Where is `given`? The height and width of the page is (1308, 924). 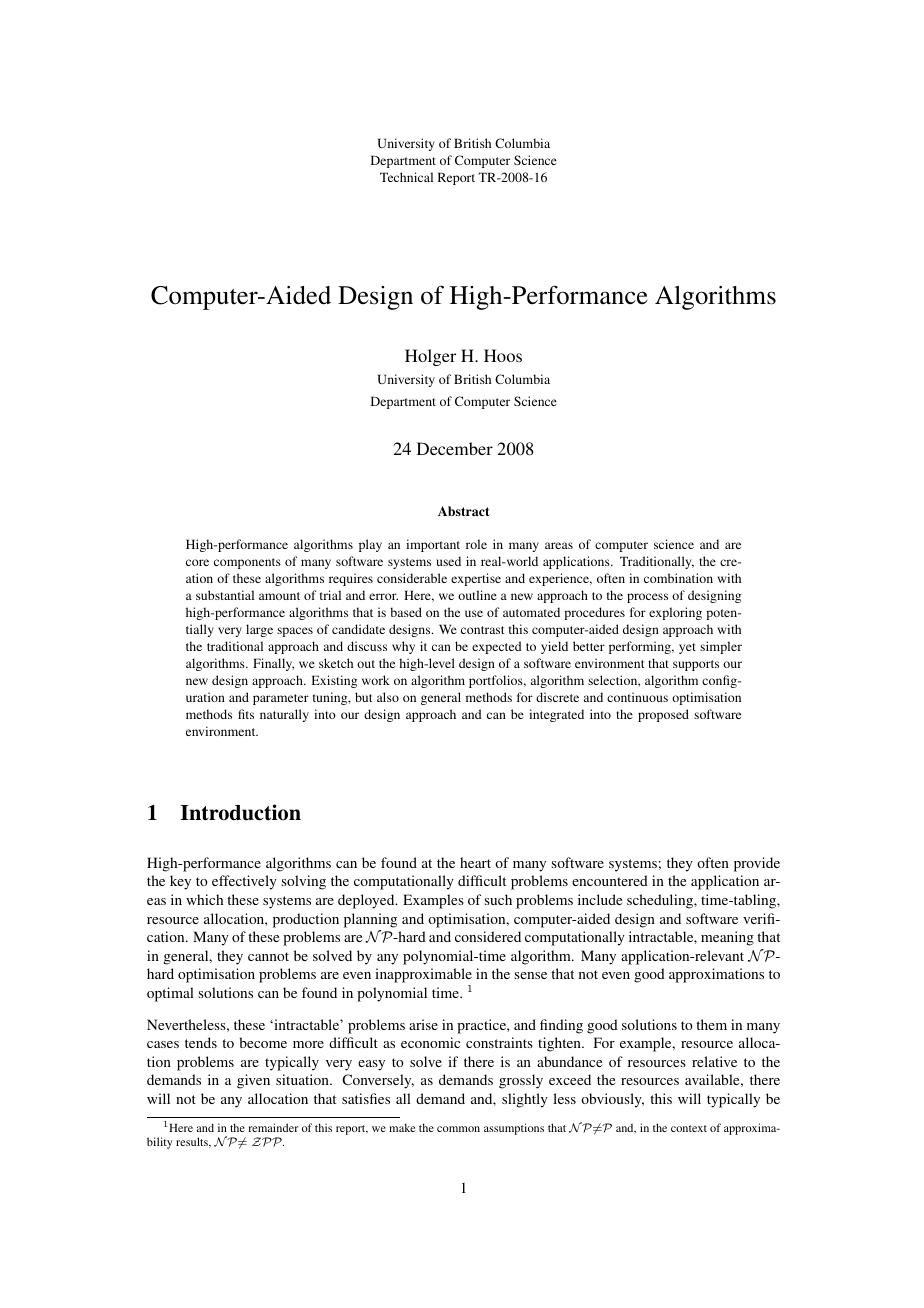 given is located at coordinates (253, 1081).
